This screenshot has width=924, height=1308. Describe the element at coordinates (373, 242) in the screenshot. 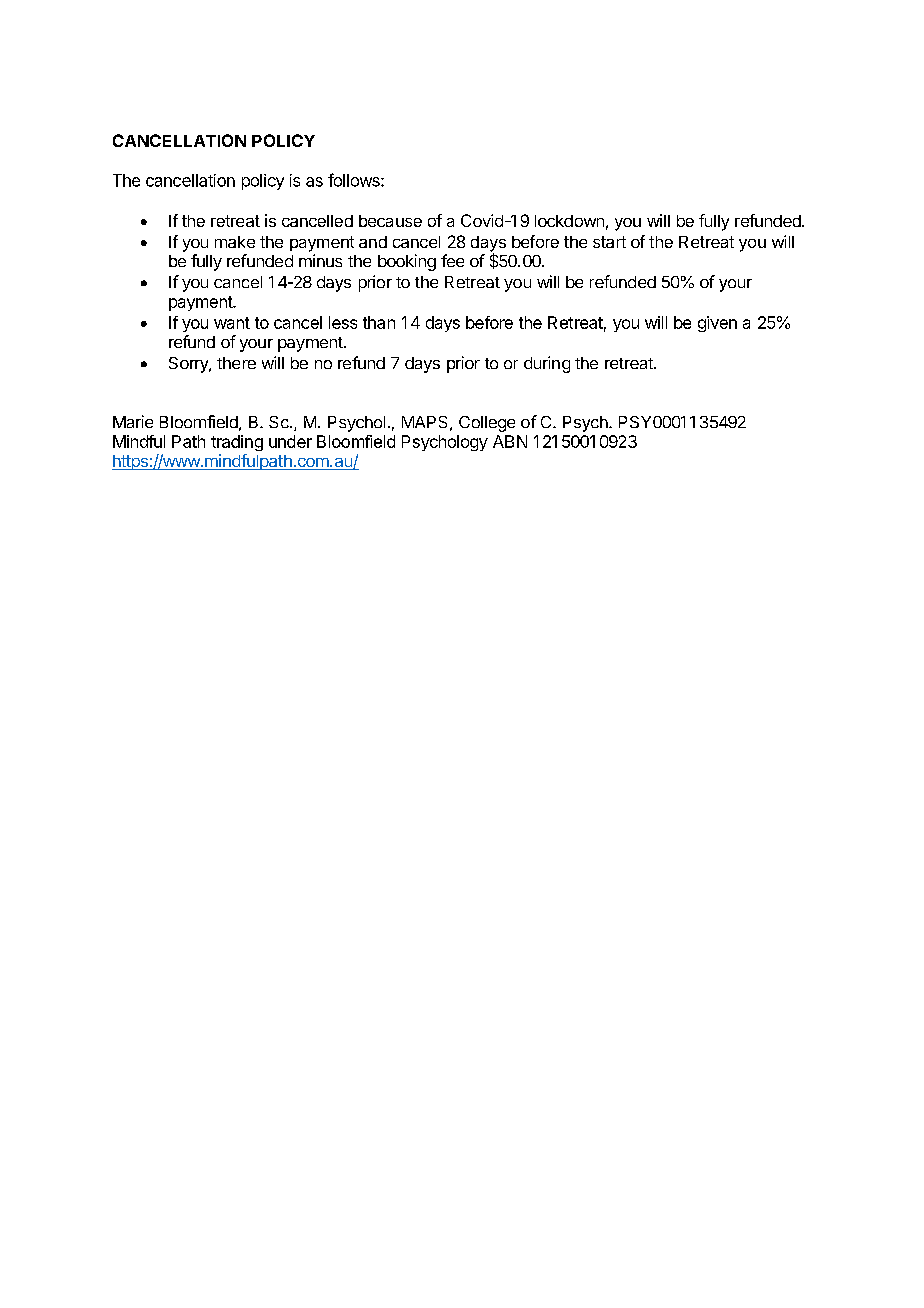

I see `and` at that location.
